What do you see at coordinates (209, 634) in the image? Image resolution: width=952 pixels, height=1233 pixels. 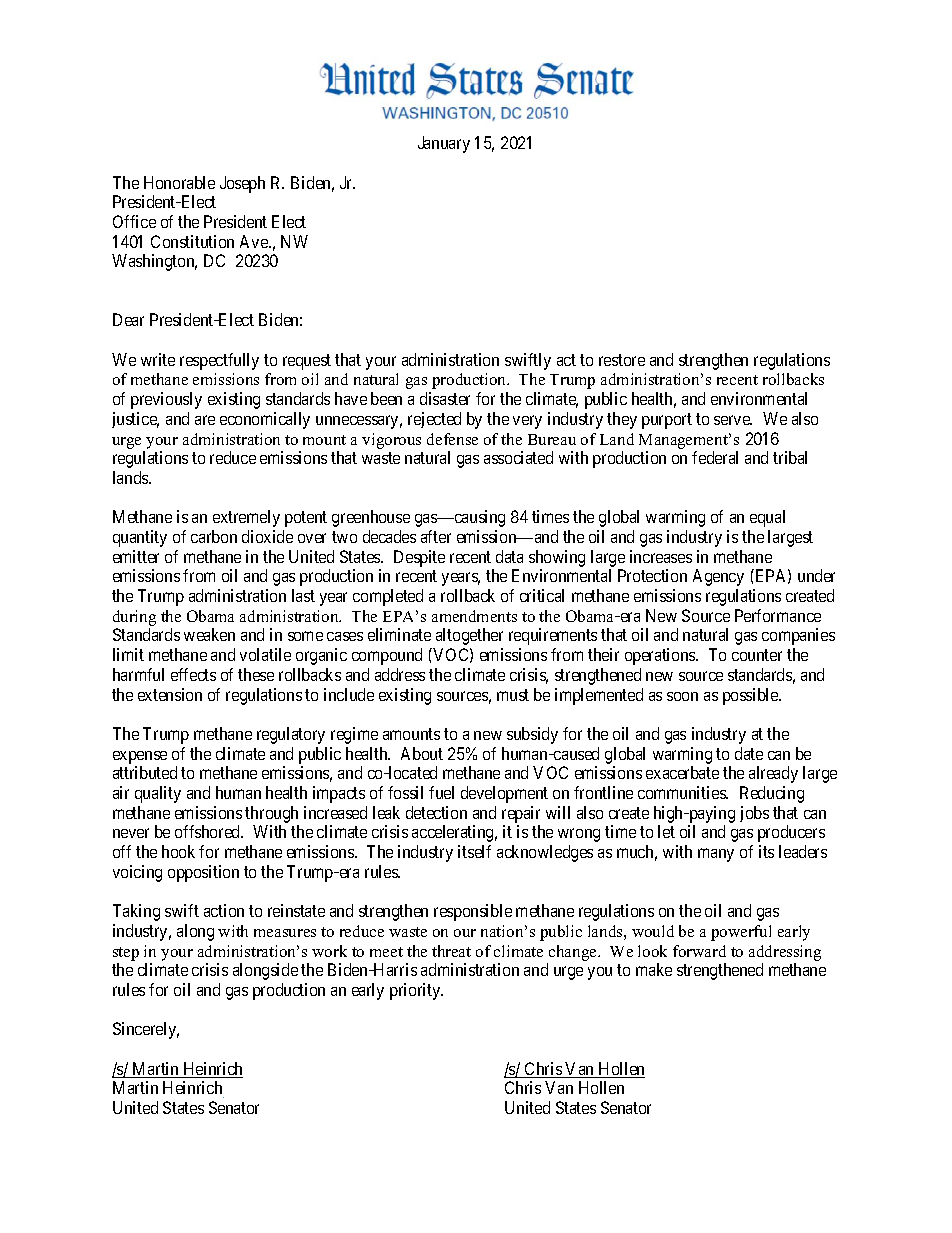 I see `weaken` at bounding box center [209, 634].
